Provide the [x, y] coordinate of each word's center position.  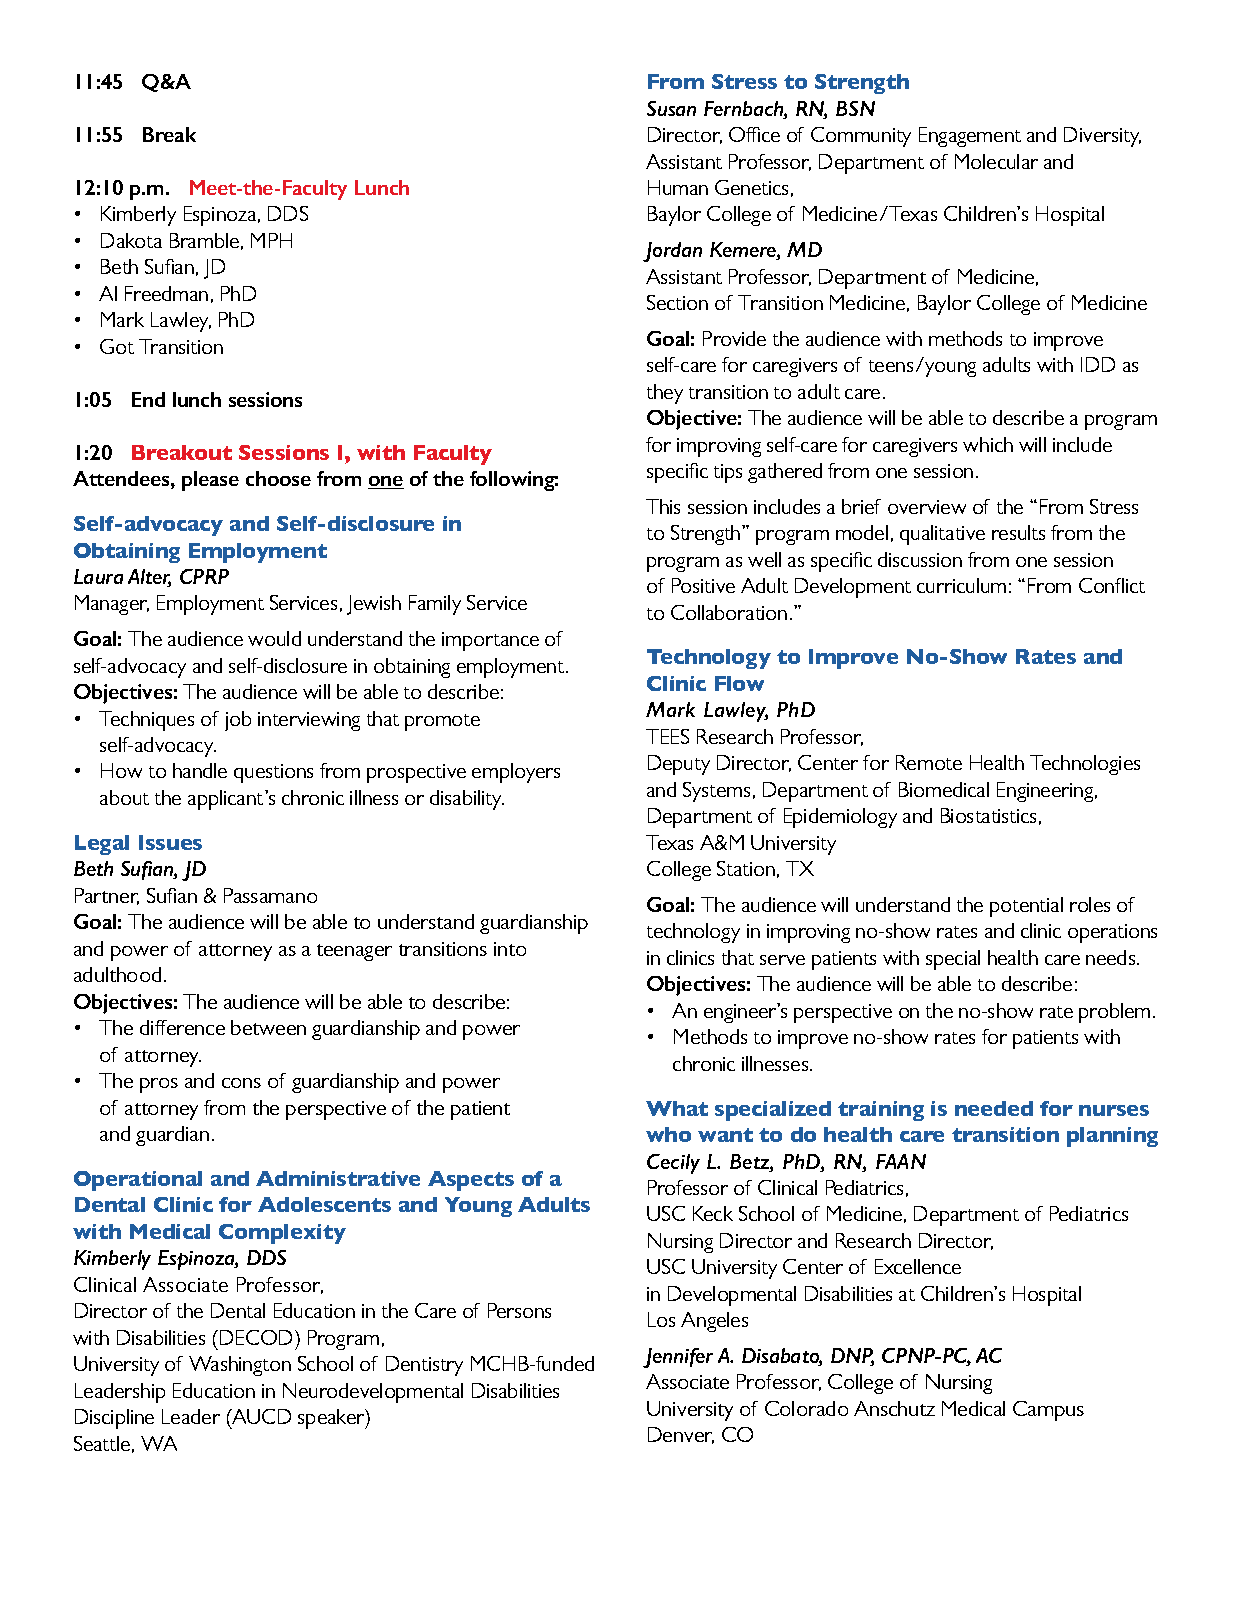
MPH [271, 240]
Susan [671, 108]
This [663, 506]
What [677, 1108]
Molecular [996, 161]
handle [200, 770]
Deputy [679, 765]
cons [241, 1083]
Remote [929, 762]
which [988, 444]
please [210, 481]
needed [994, 1108]
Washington [240, 1366]
